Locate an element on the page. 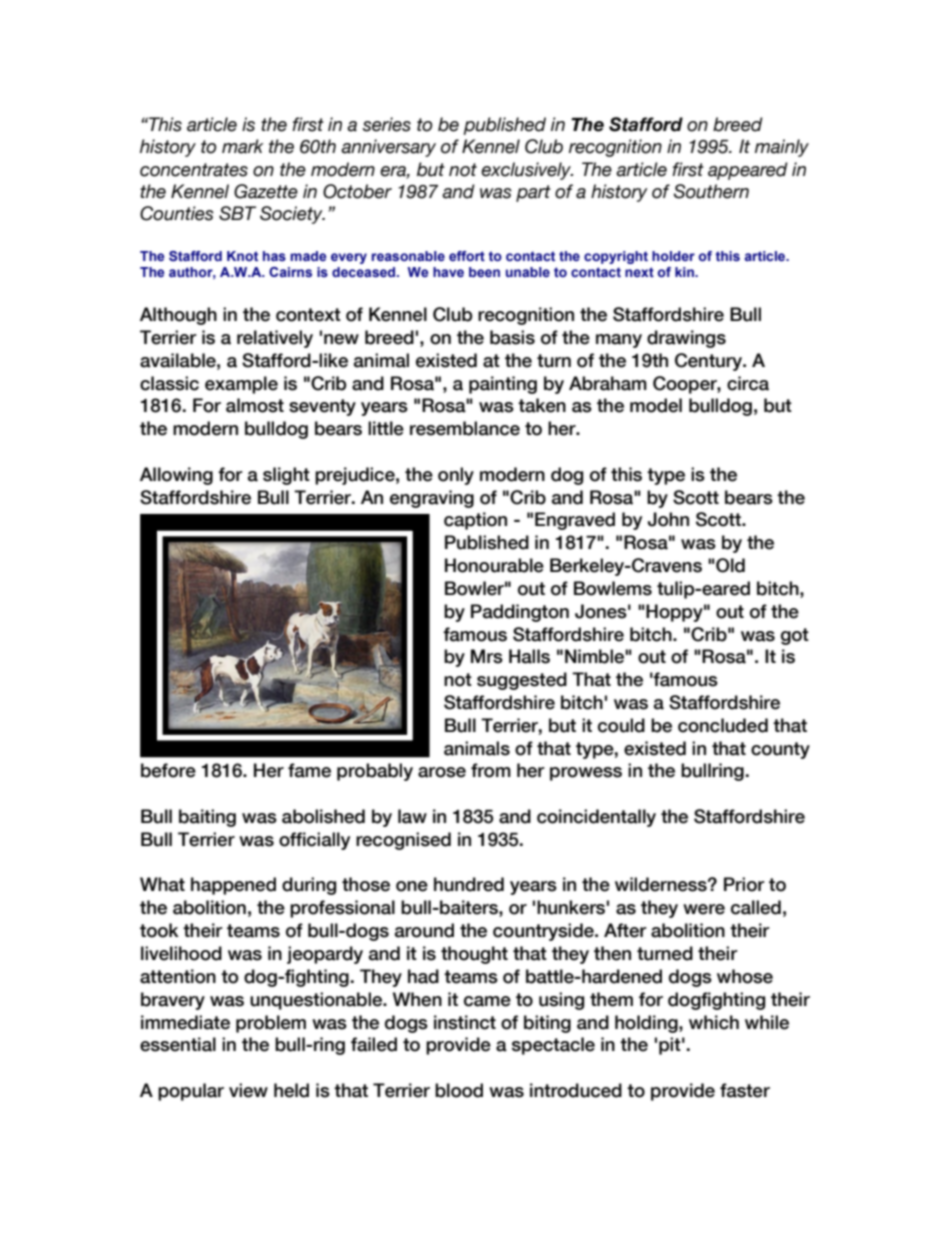 This image has height=1233, width=952. exclusively is located at coordinates (527, 171).
